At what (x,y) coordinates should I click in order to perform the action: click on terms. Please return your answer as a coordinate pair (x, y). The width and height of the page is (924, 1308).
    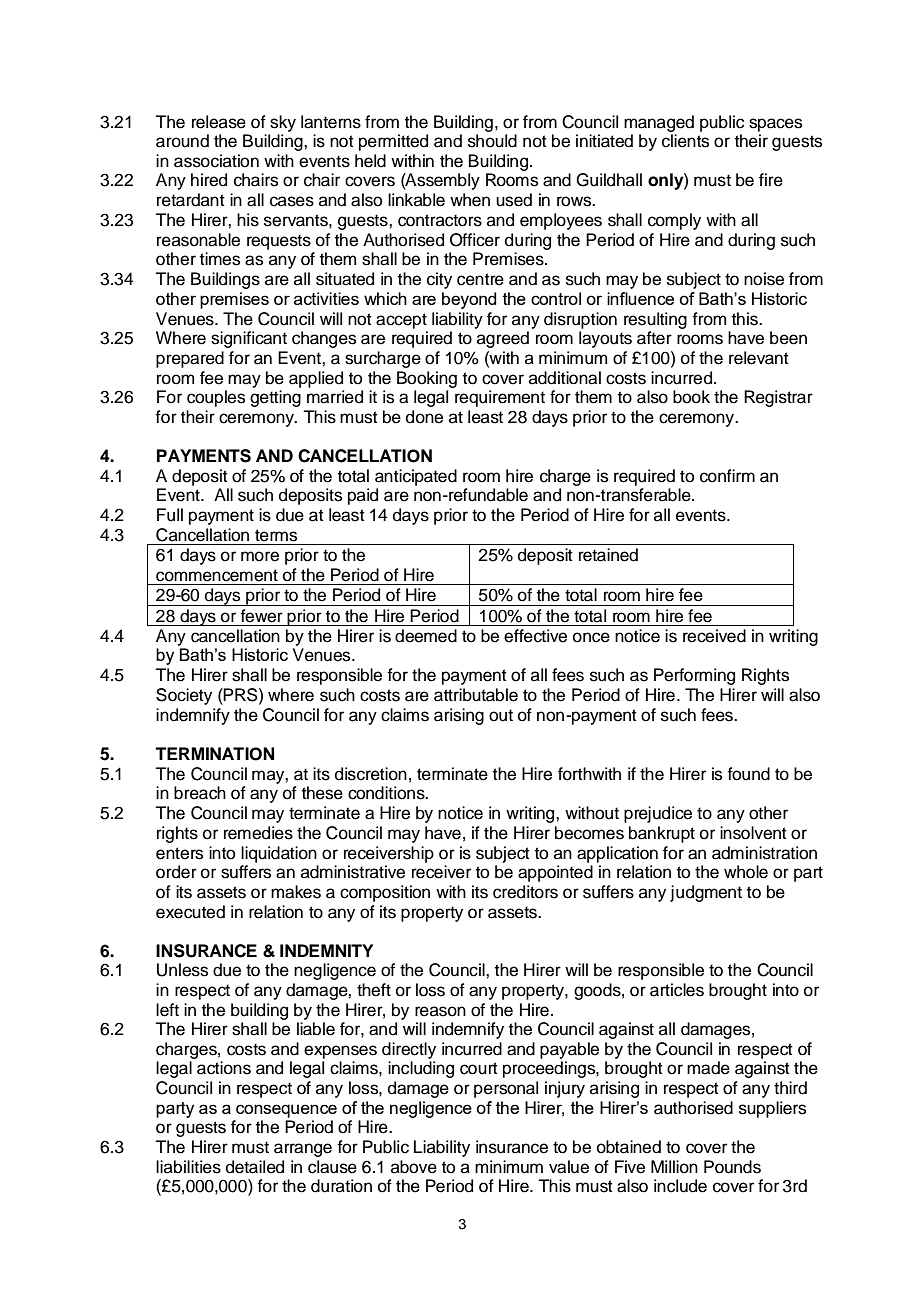
    Looking at the image, I should click on (276, 535).
